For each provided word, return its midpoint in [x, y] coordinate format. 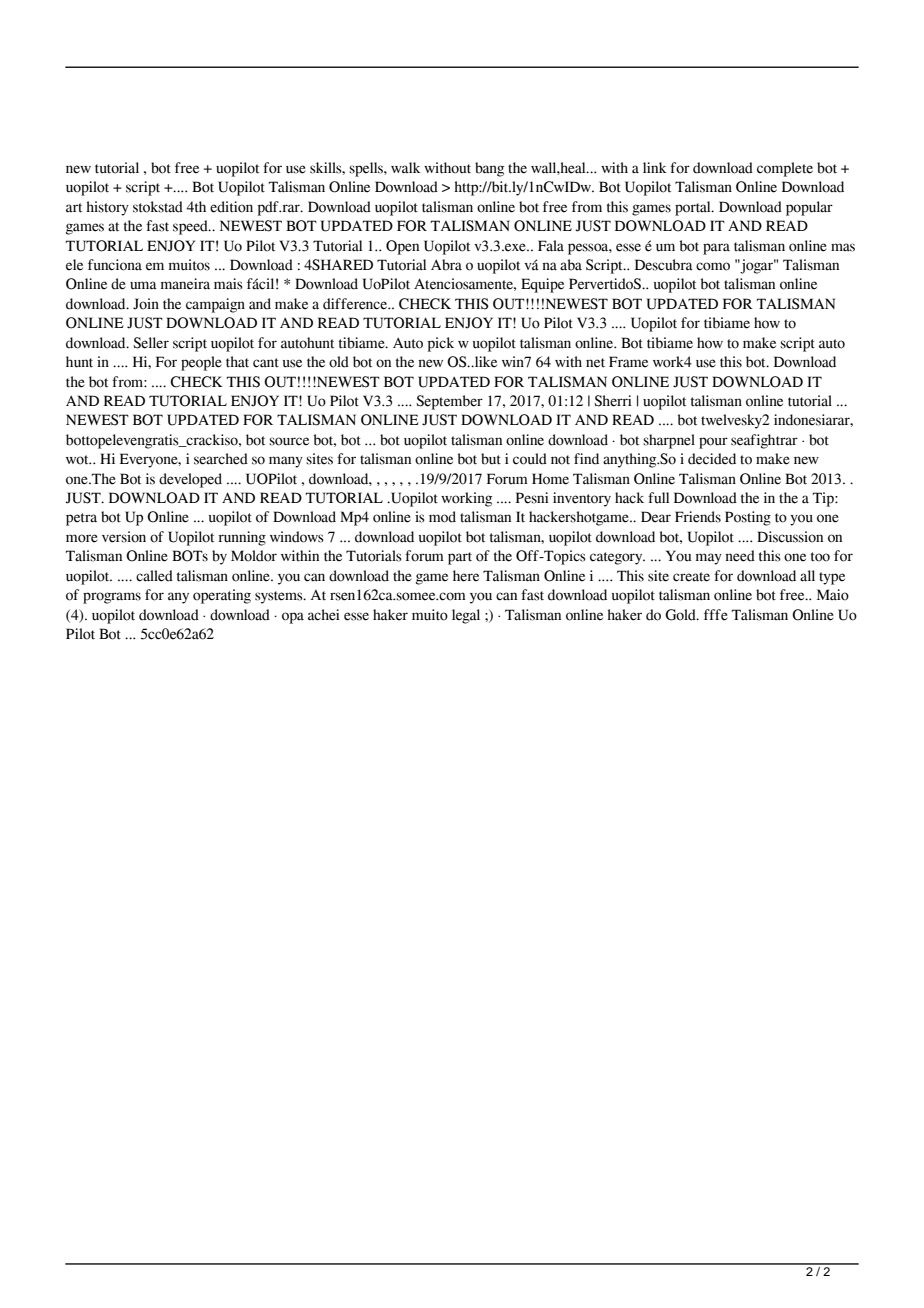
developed [190, 480]
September [449, 402]
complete [785, 169]
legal [466, 616]
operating [222, 596]
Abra [446, 265]
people [201, 363]
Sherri [613, 401]
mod [442, 517]
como [713, 266]
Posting [748, 518]
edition [231, 207]
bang [489, 169]
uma [143, 285]
